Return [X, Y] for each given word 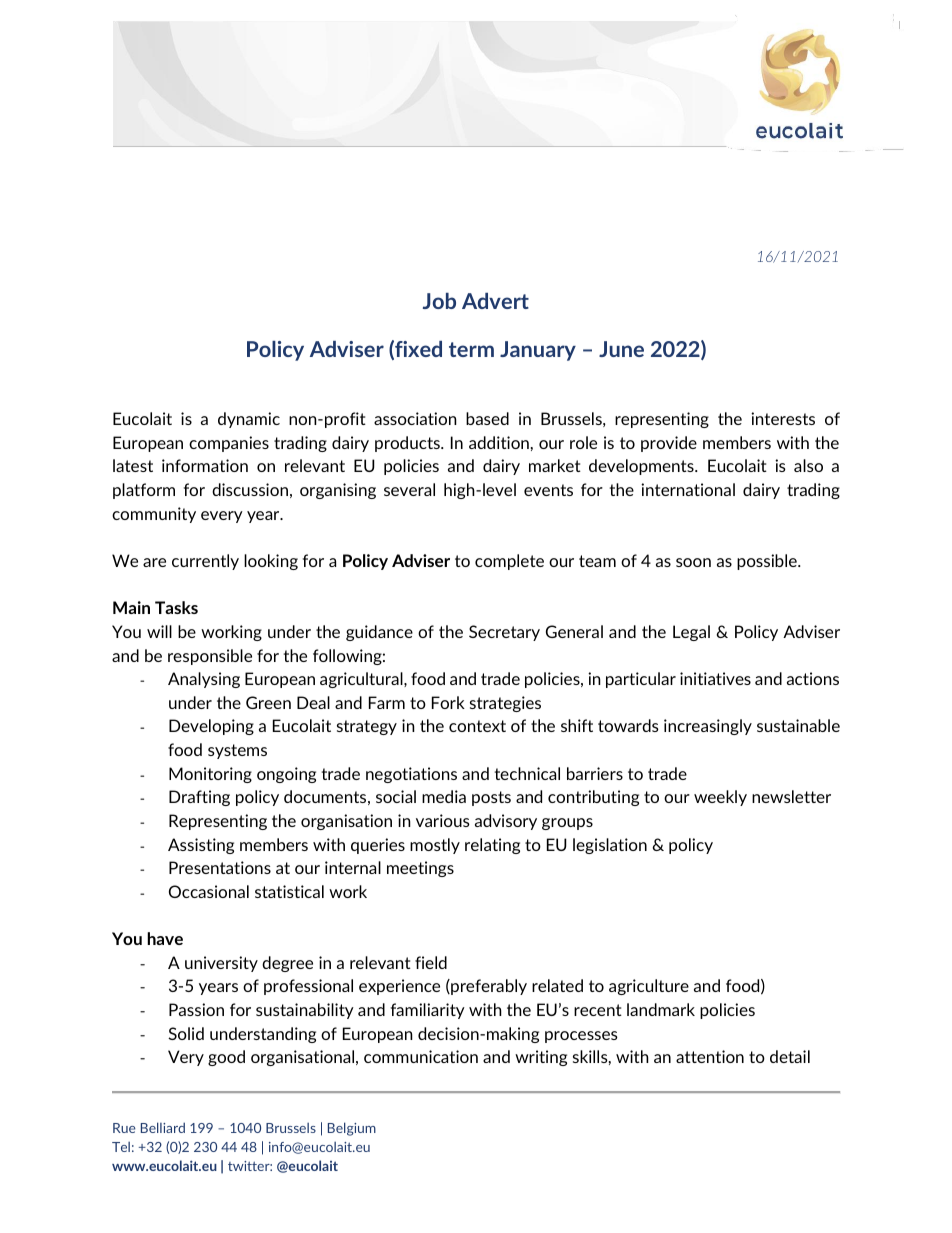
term [471, 349]
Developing [211, 727]
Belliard [163, 1127]
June [621, 349]
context [477, 726]
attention [710, 1056]
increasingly [708, 727]
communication [421, 1056]
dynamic [249, 420]
